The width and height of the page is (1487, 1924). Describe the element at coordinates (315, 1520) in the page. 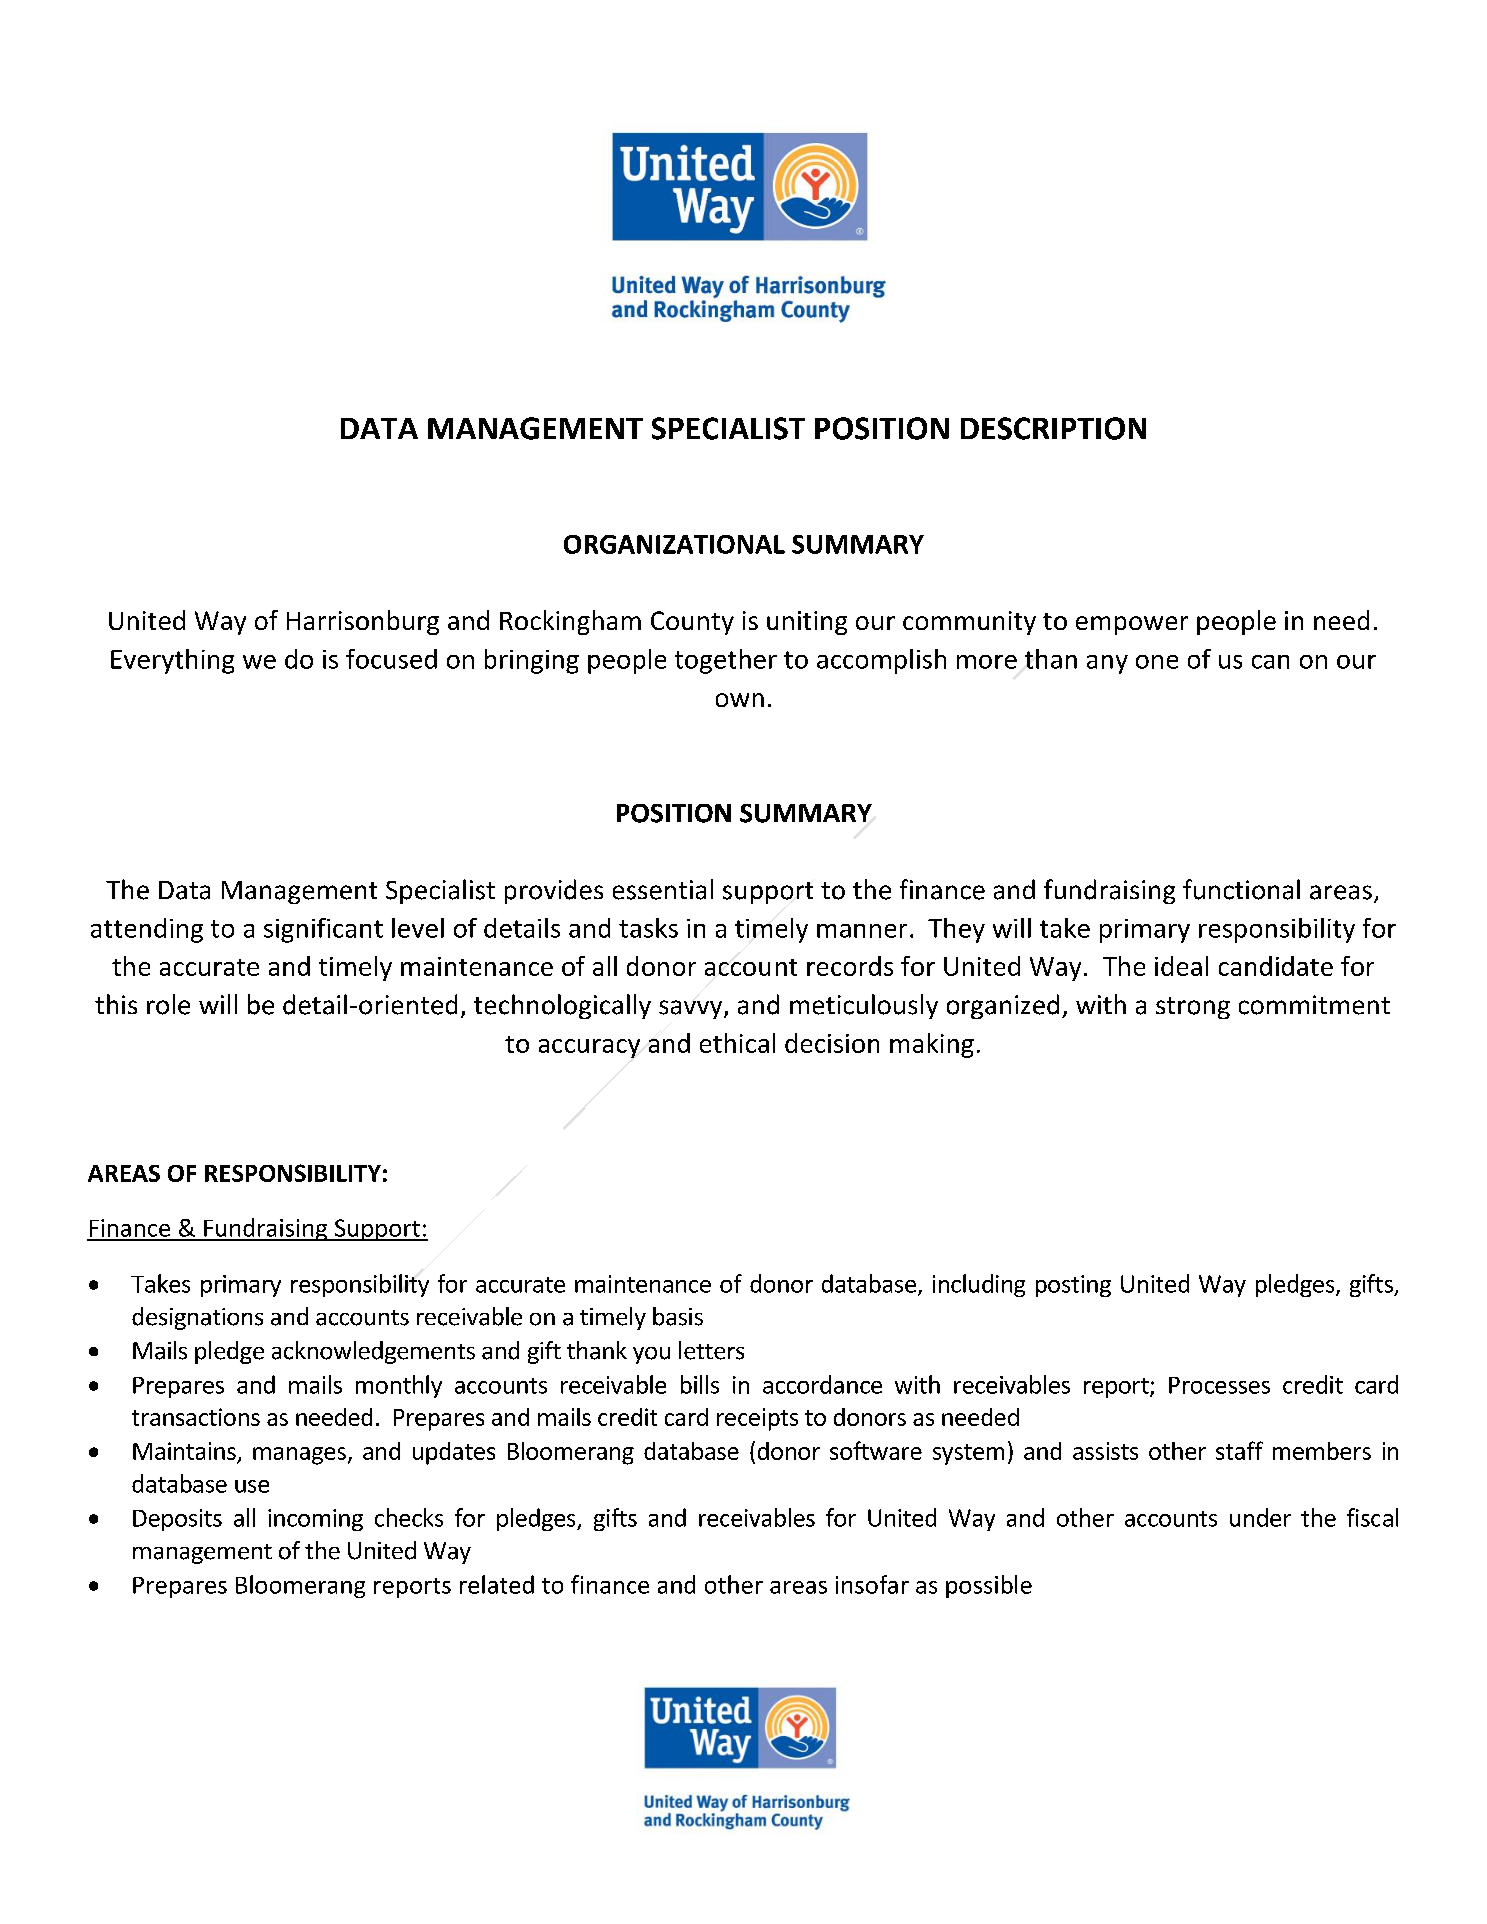

I see `incoming` at that location.
